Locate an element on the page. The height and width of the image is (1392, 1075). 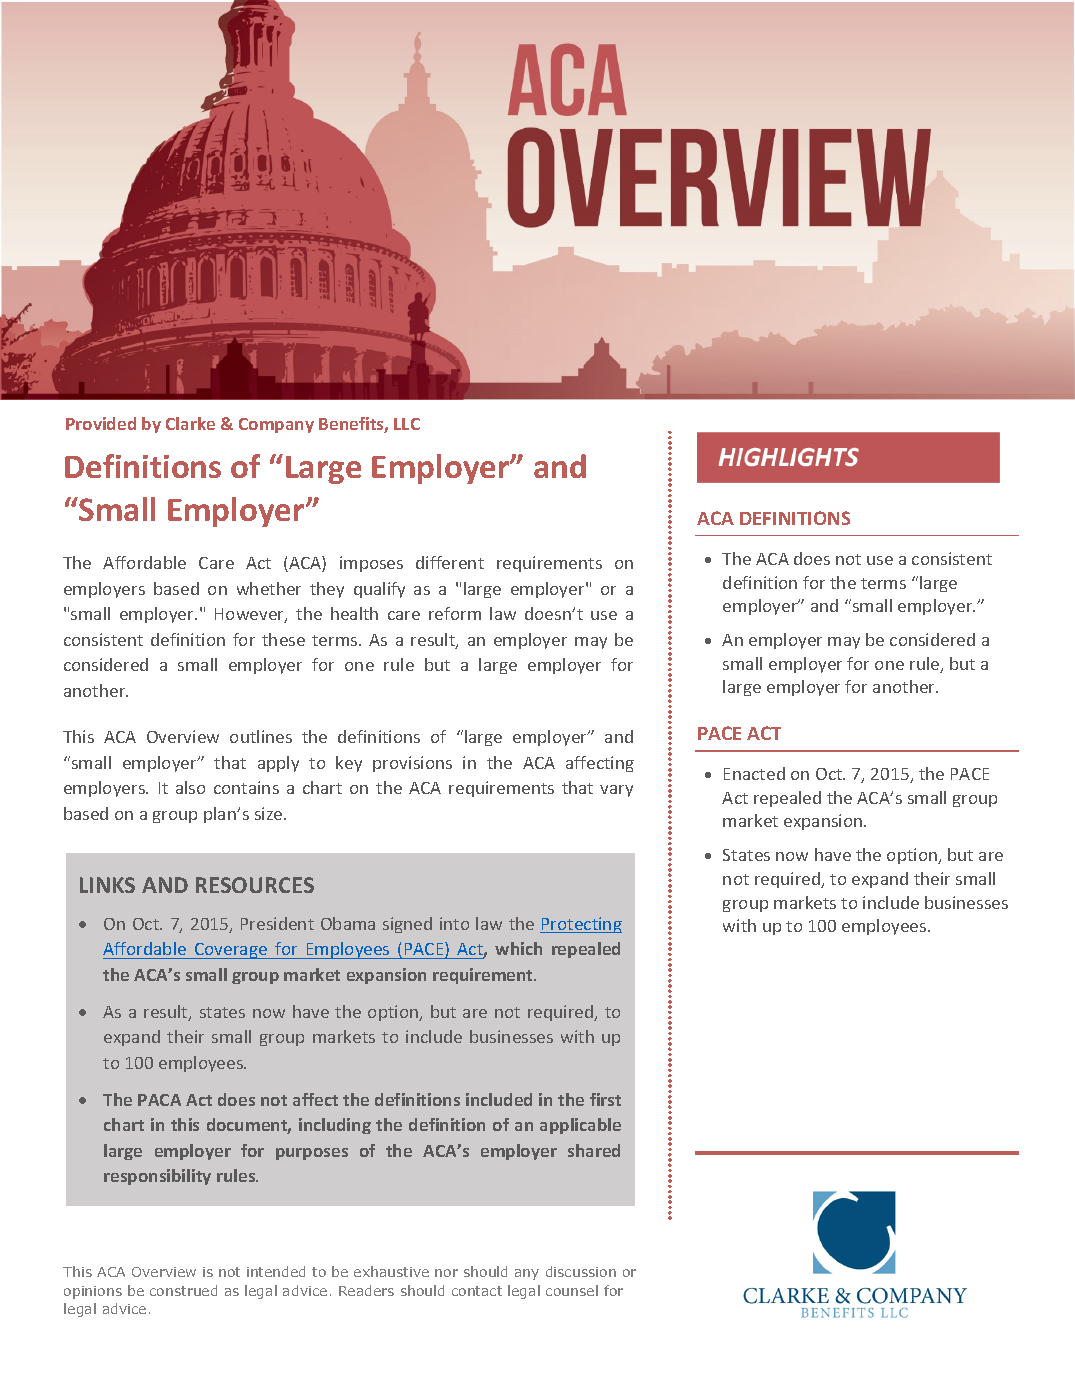
signed is located at coordinates (407, 925).
